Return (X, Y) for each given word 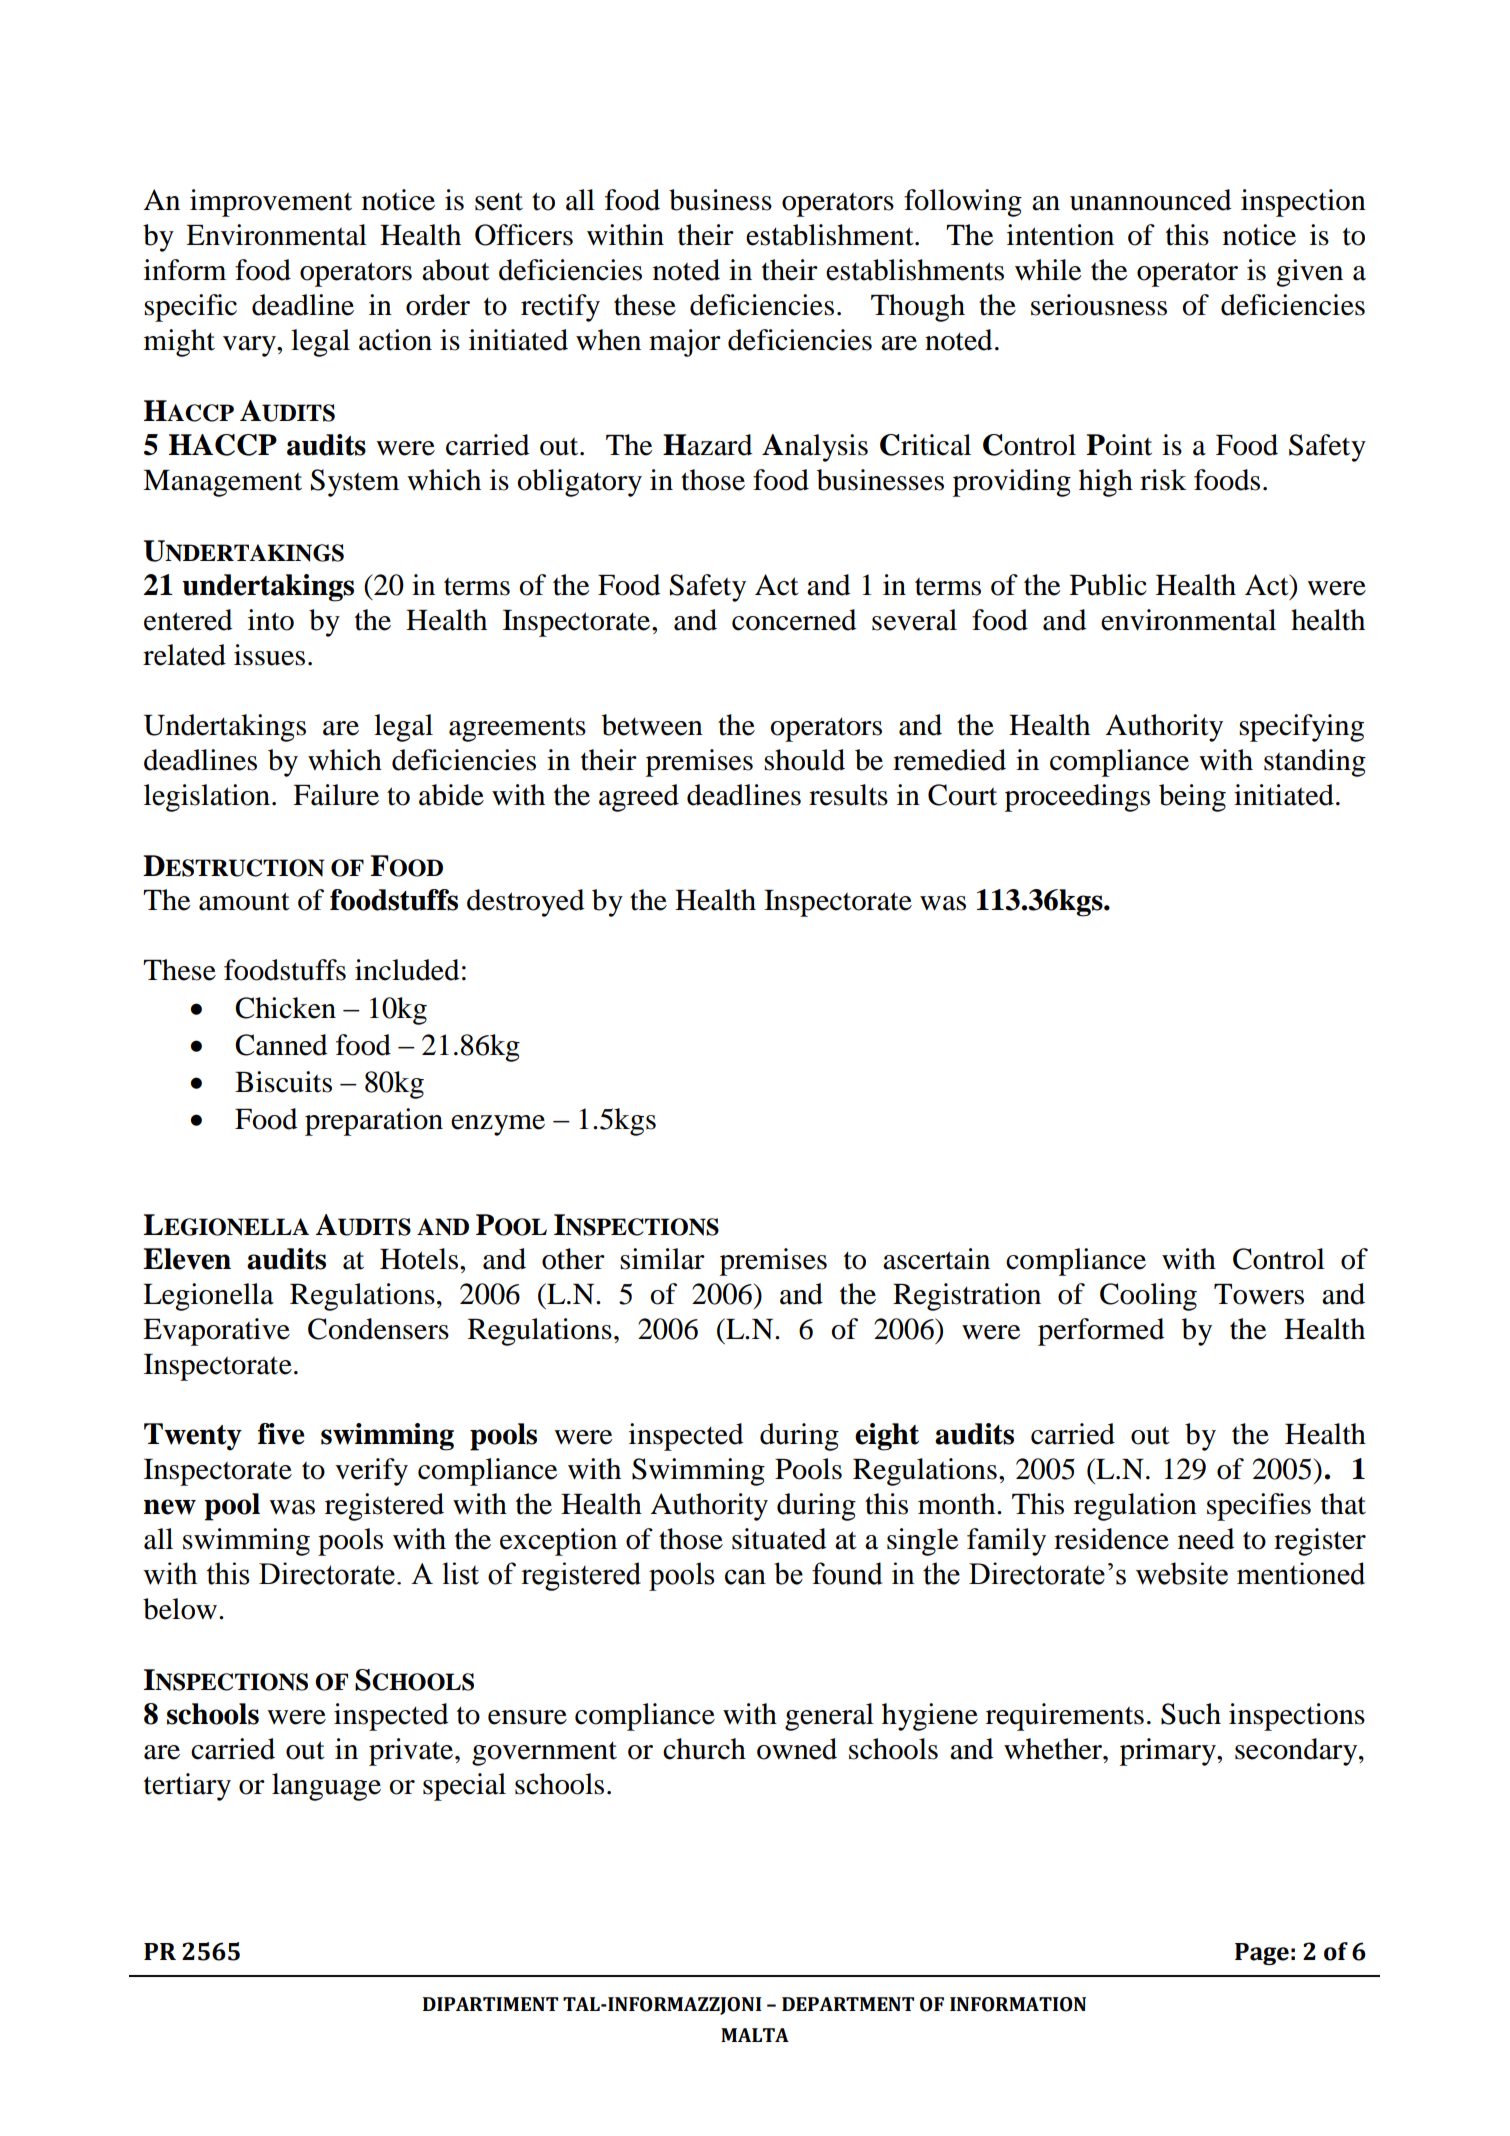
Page (1262, 1954)
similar (662, 1259)
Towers (1259, 1294)
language (326, 1787)
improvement (271, 203)
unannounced (1151, 200)
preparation (374, 1122)
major (685, 343)
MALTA (755, 2035)
